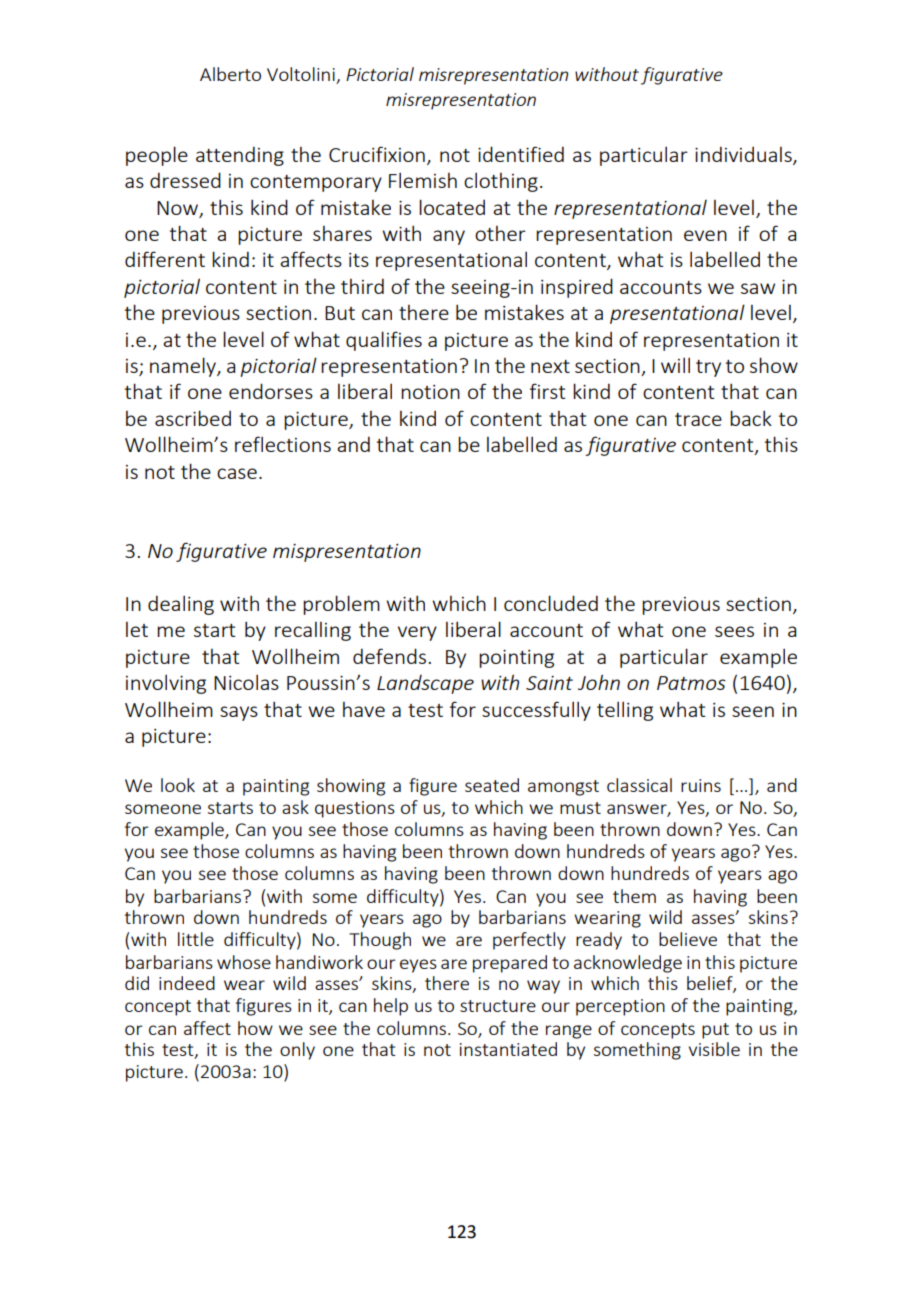 Image resolution: width=924 pixels, height=1310 pixels. I want to click on very, so click(417, 633).
